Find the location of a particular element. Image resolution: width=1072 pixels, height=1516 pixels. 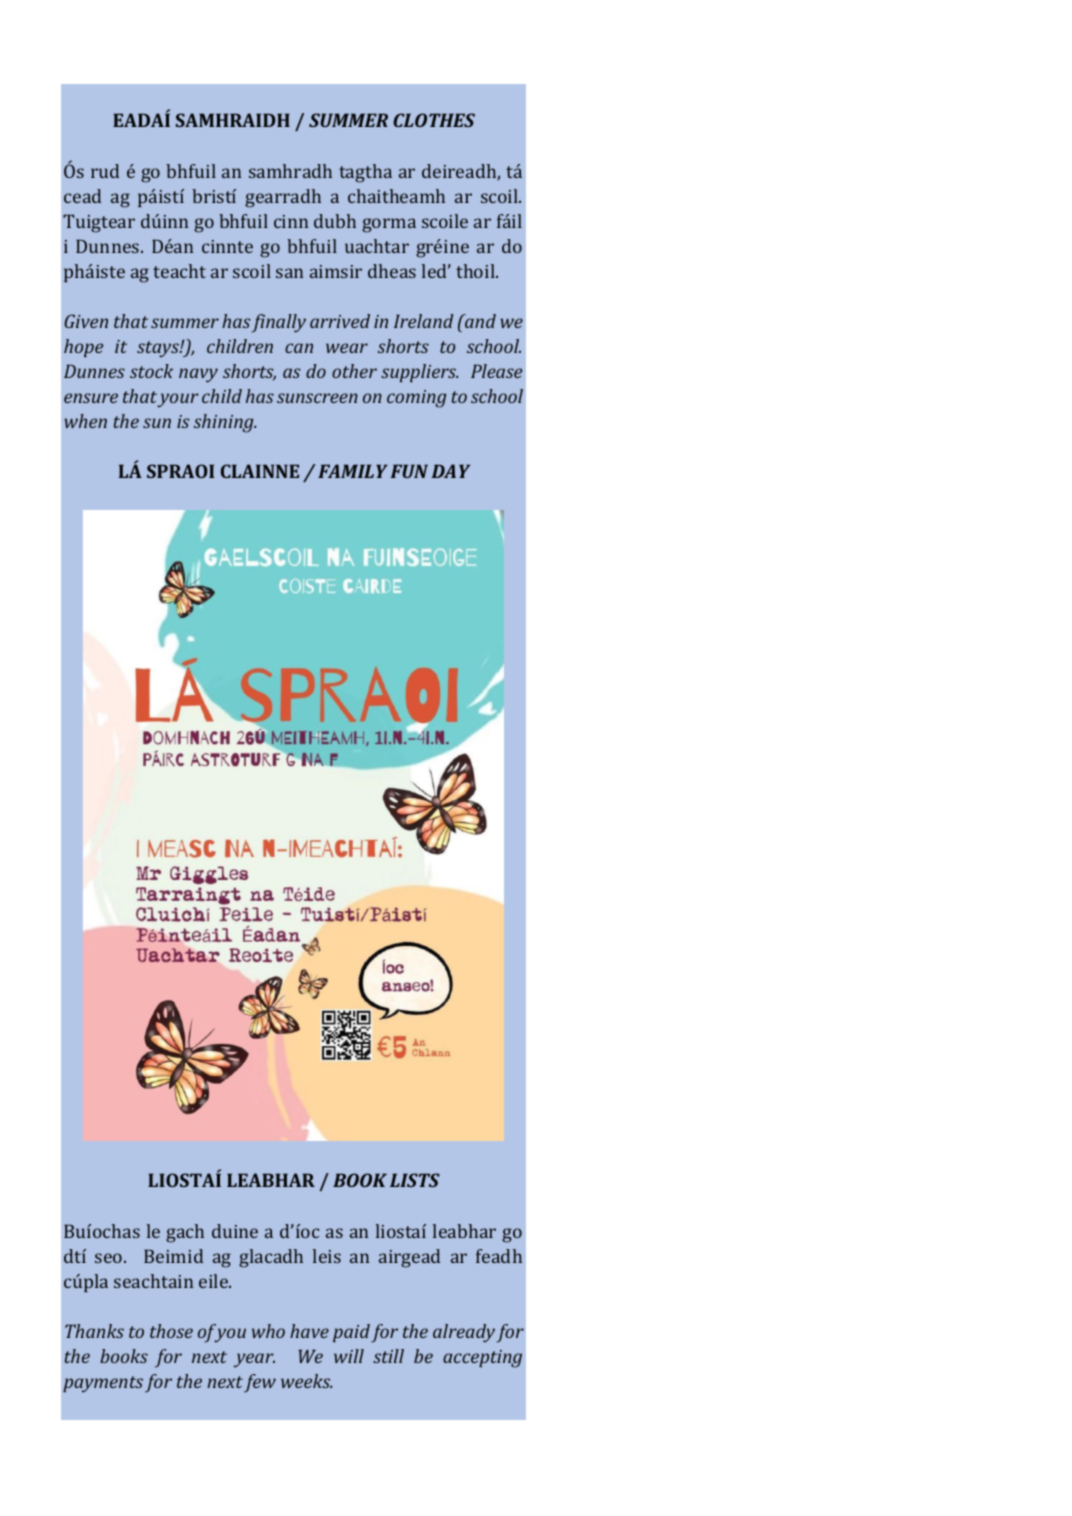

have is located at coordinates (309, 1331).
